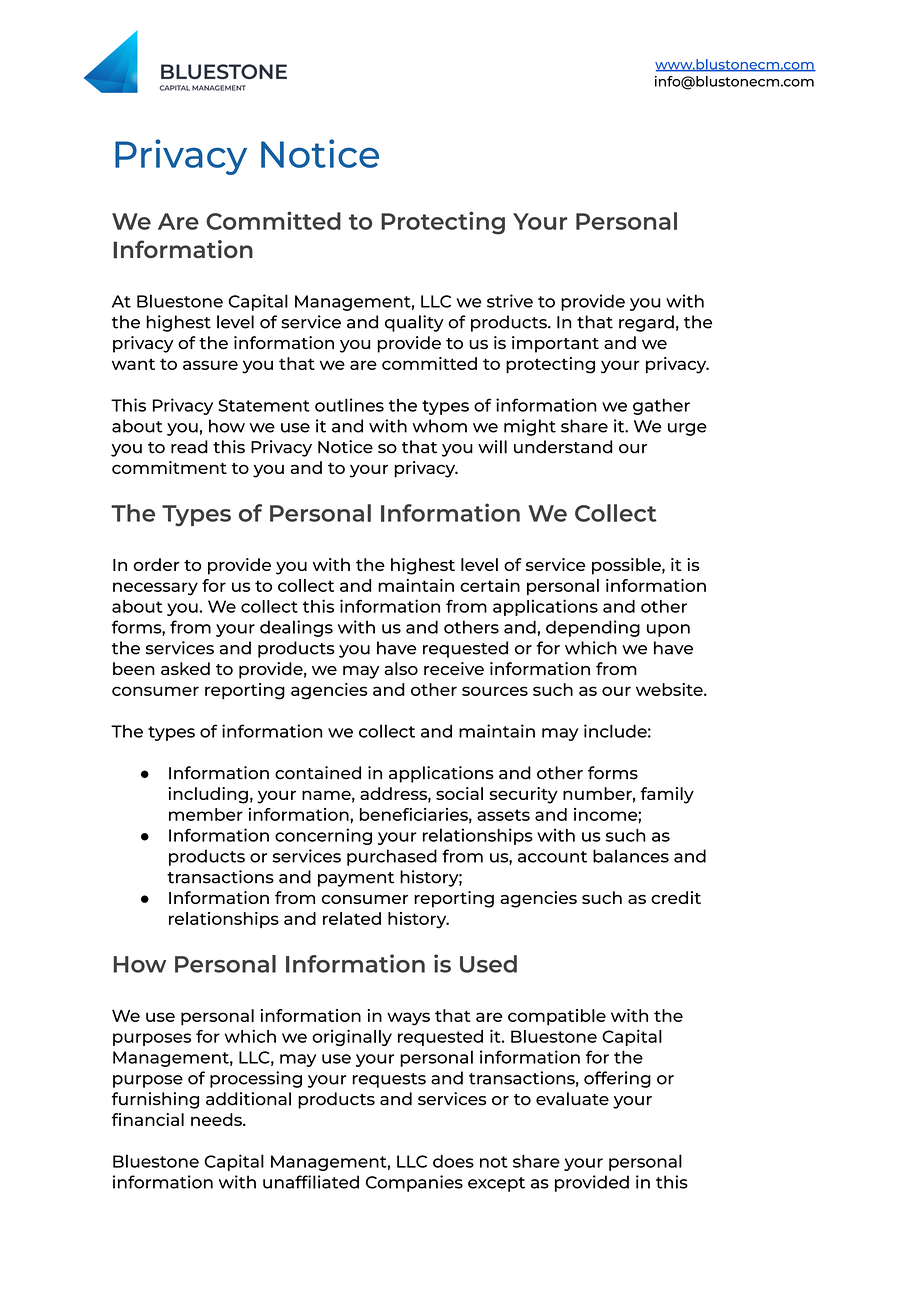 The image size is (924, 1307). What do you see at coordinates (156, 564) in the screenshot?
I see `order` at bounding box center [156, 564].
